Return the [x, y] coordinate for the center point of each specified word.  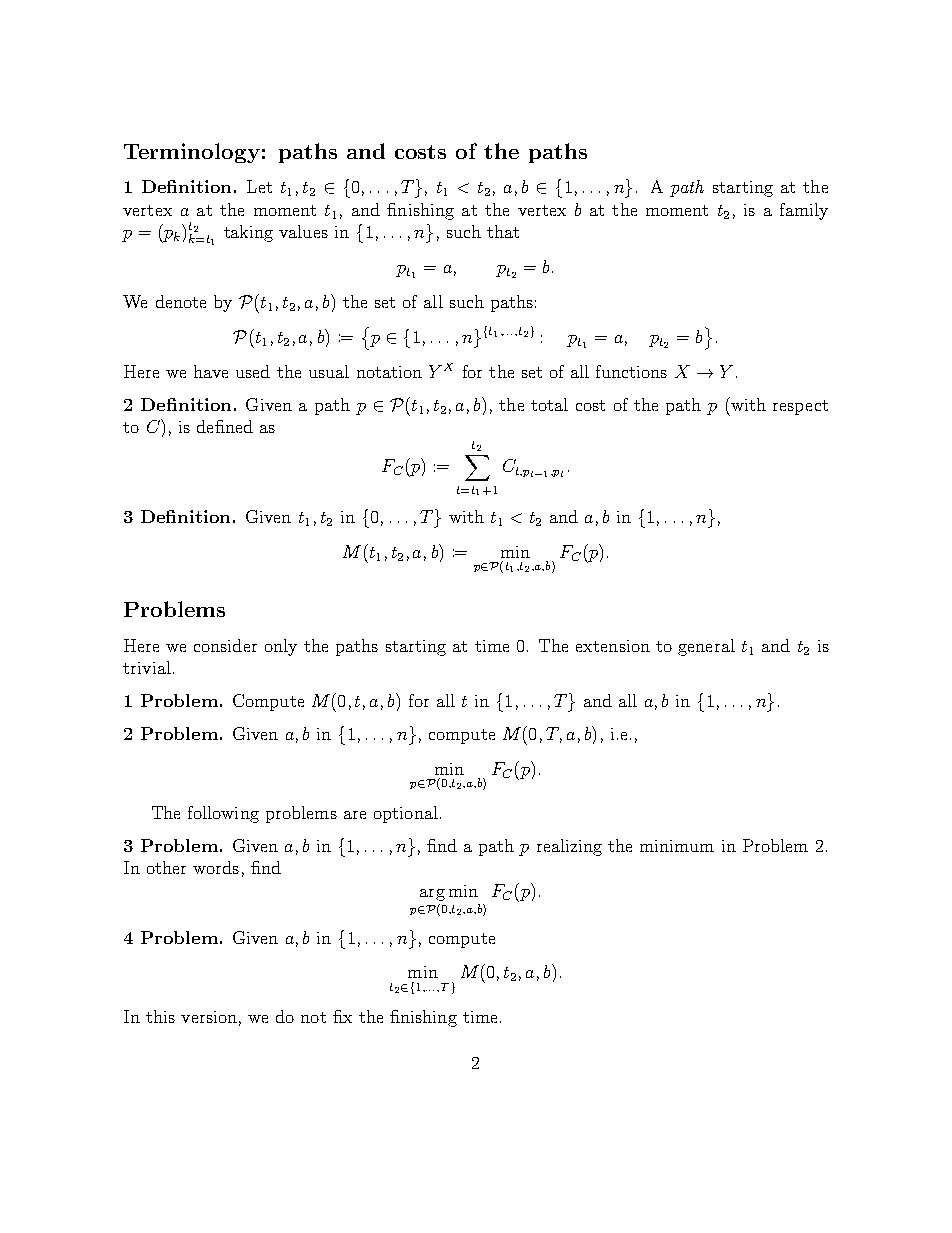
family [804, 211]
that [503, 231]
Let [259, 186]
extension [613, 646]
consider [225, 645]
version [209, 1017]
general [706, 647]
